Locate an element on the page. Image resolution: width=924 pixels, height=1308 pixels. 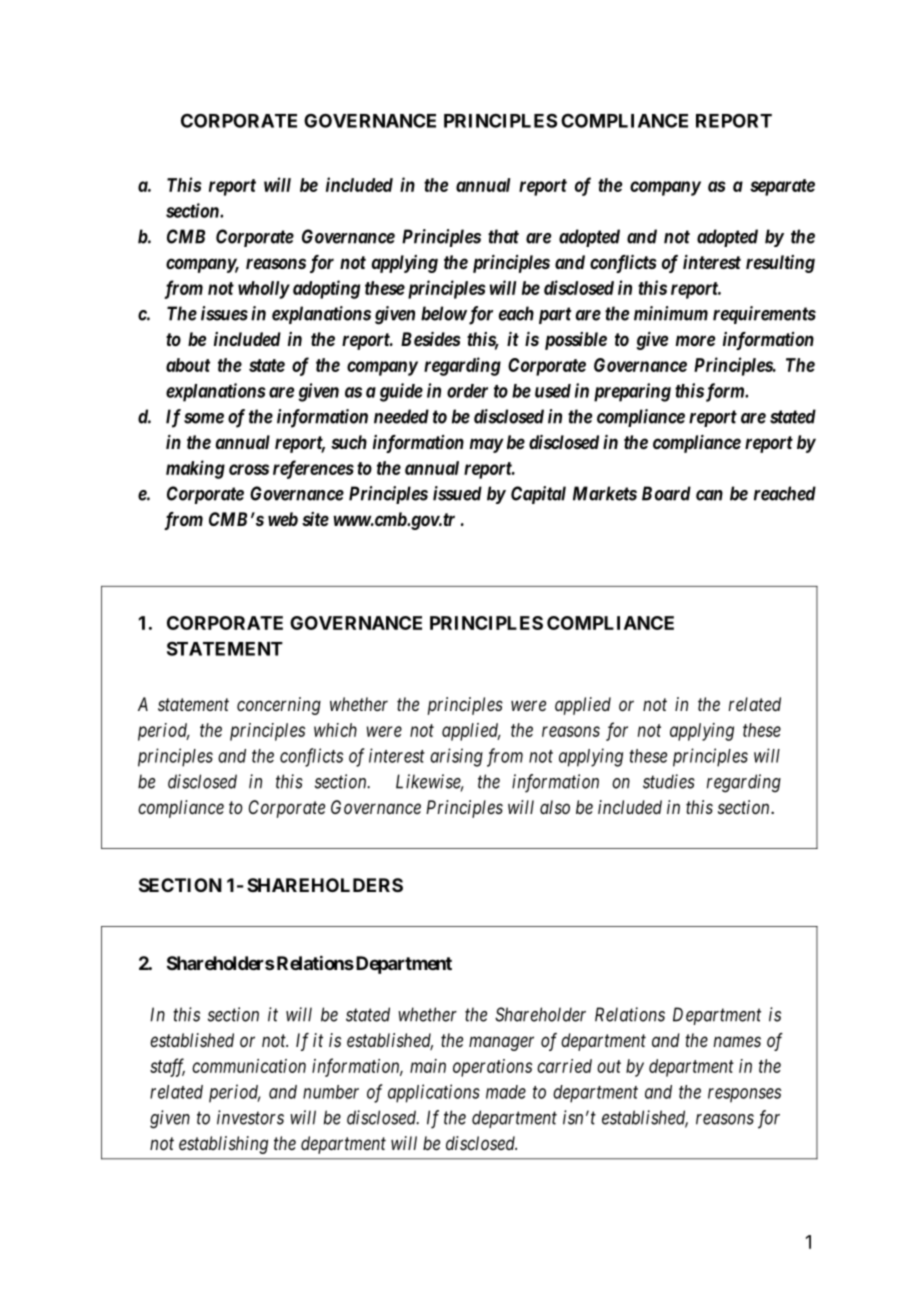
separate is located at coordinates (782, 187).
